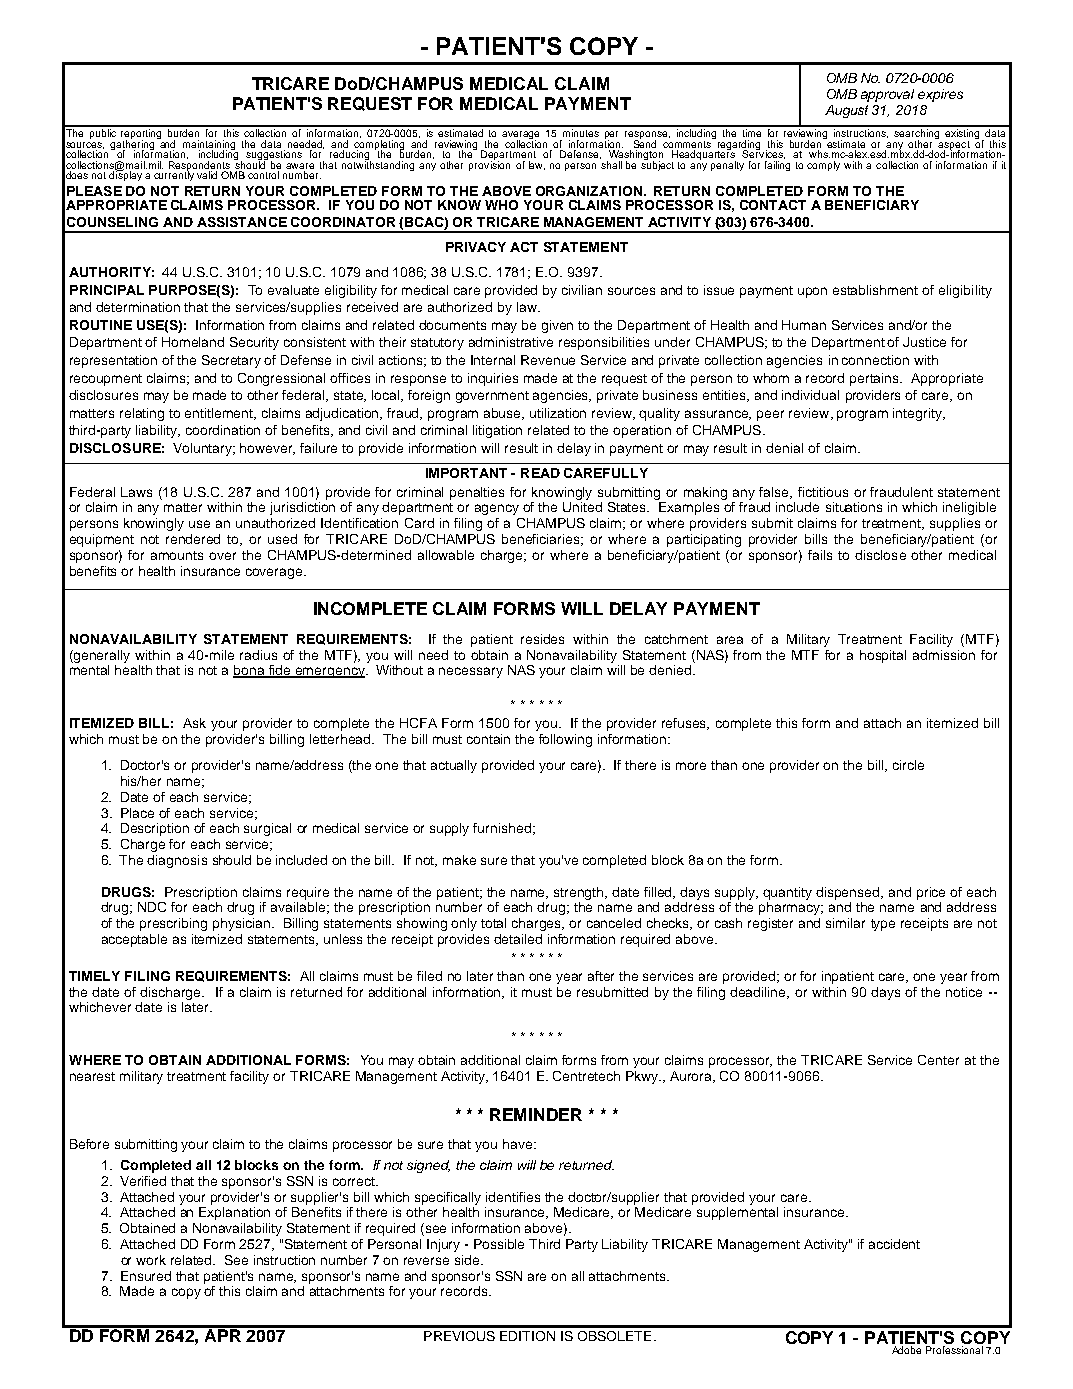  I want to click on work, so click(151, 1260).
